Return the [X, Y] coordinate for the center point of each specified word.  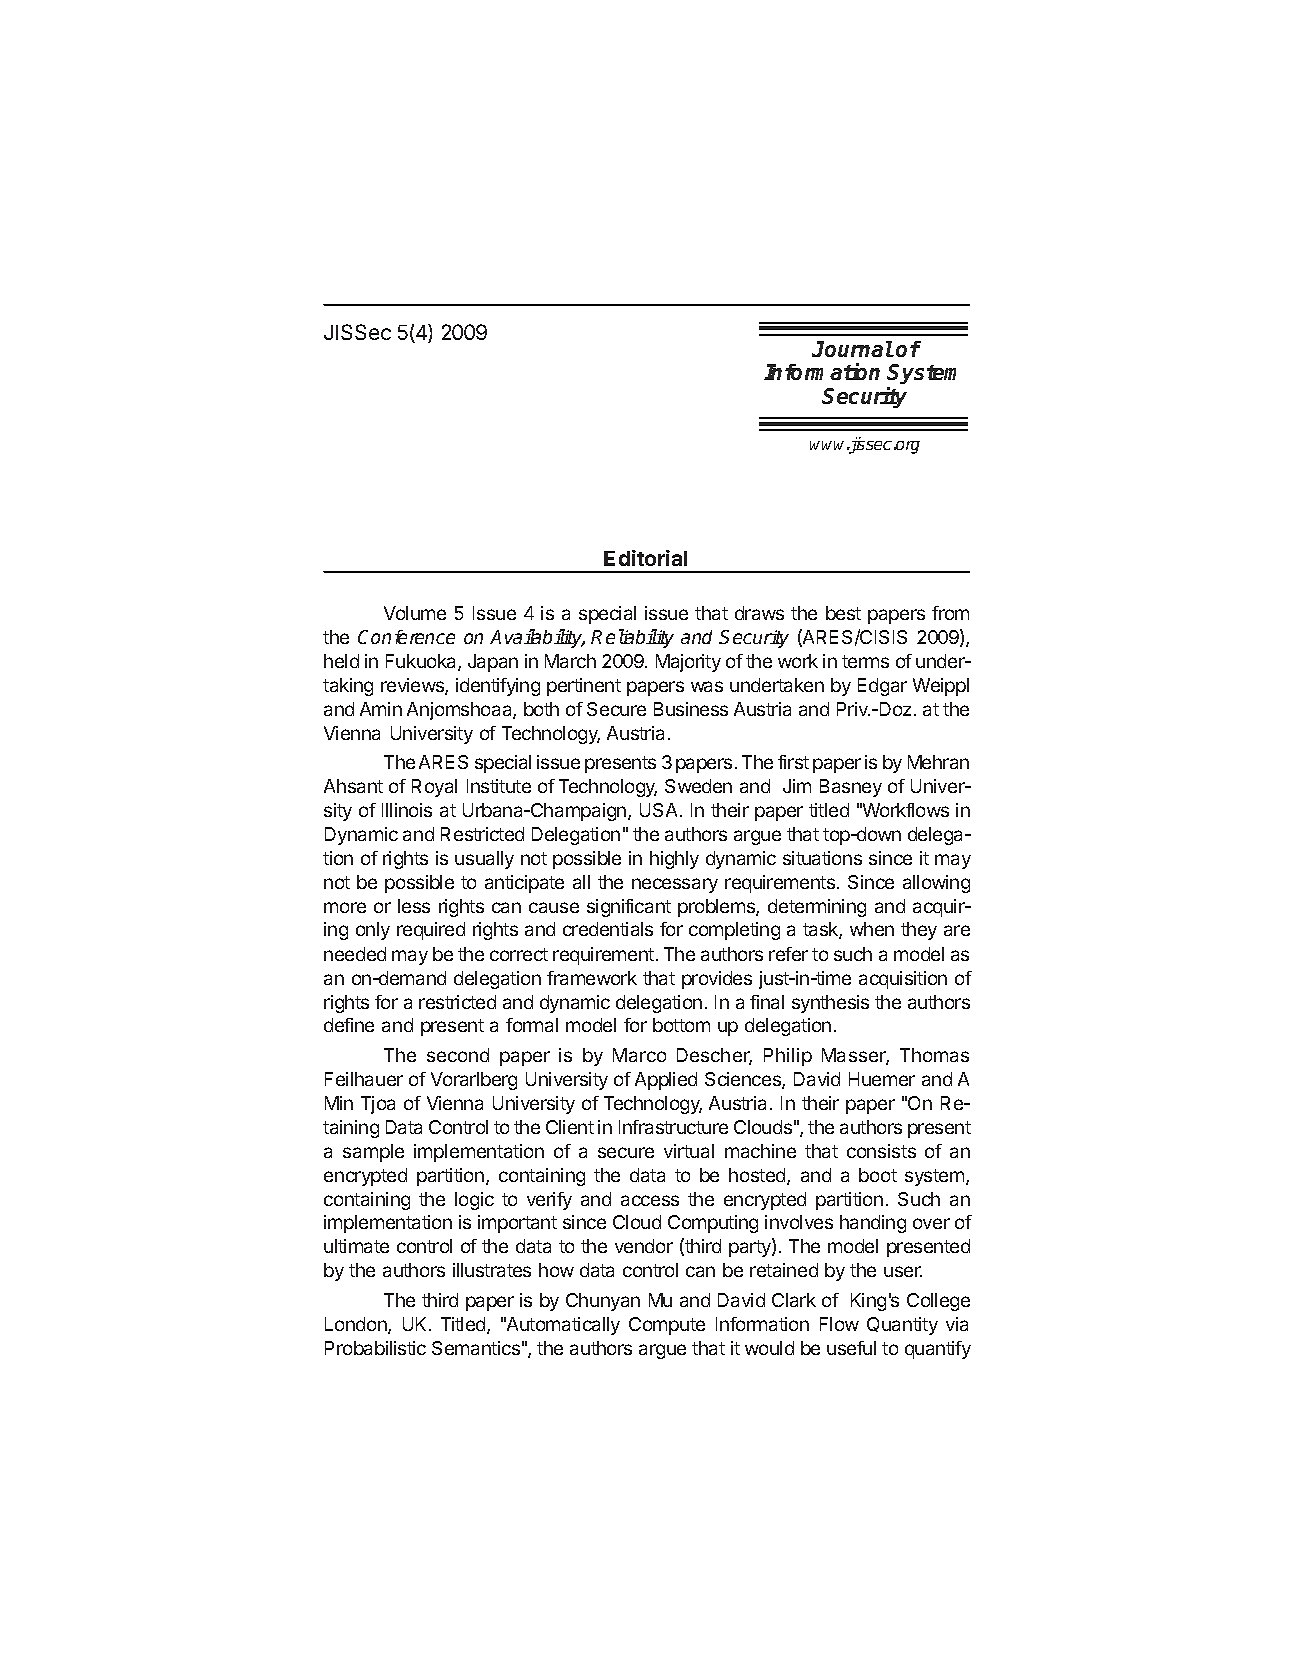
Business [691, 709]
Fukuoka [422, 662]
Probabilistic [375, 1348]
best [843, 613]
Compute [667, 1326]
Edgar [882, 687]
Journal [853, 349]
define [349, 1025]
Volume [415, 613]
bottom [681, 1025]
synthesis [830, 1004]
